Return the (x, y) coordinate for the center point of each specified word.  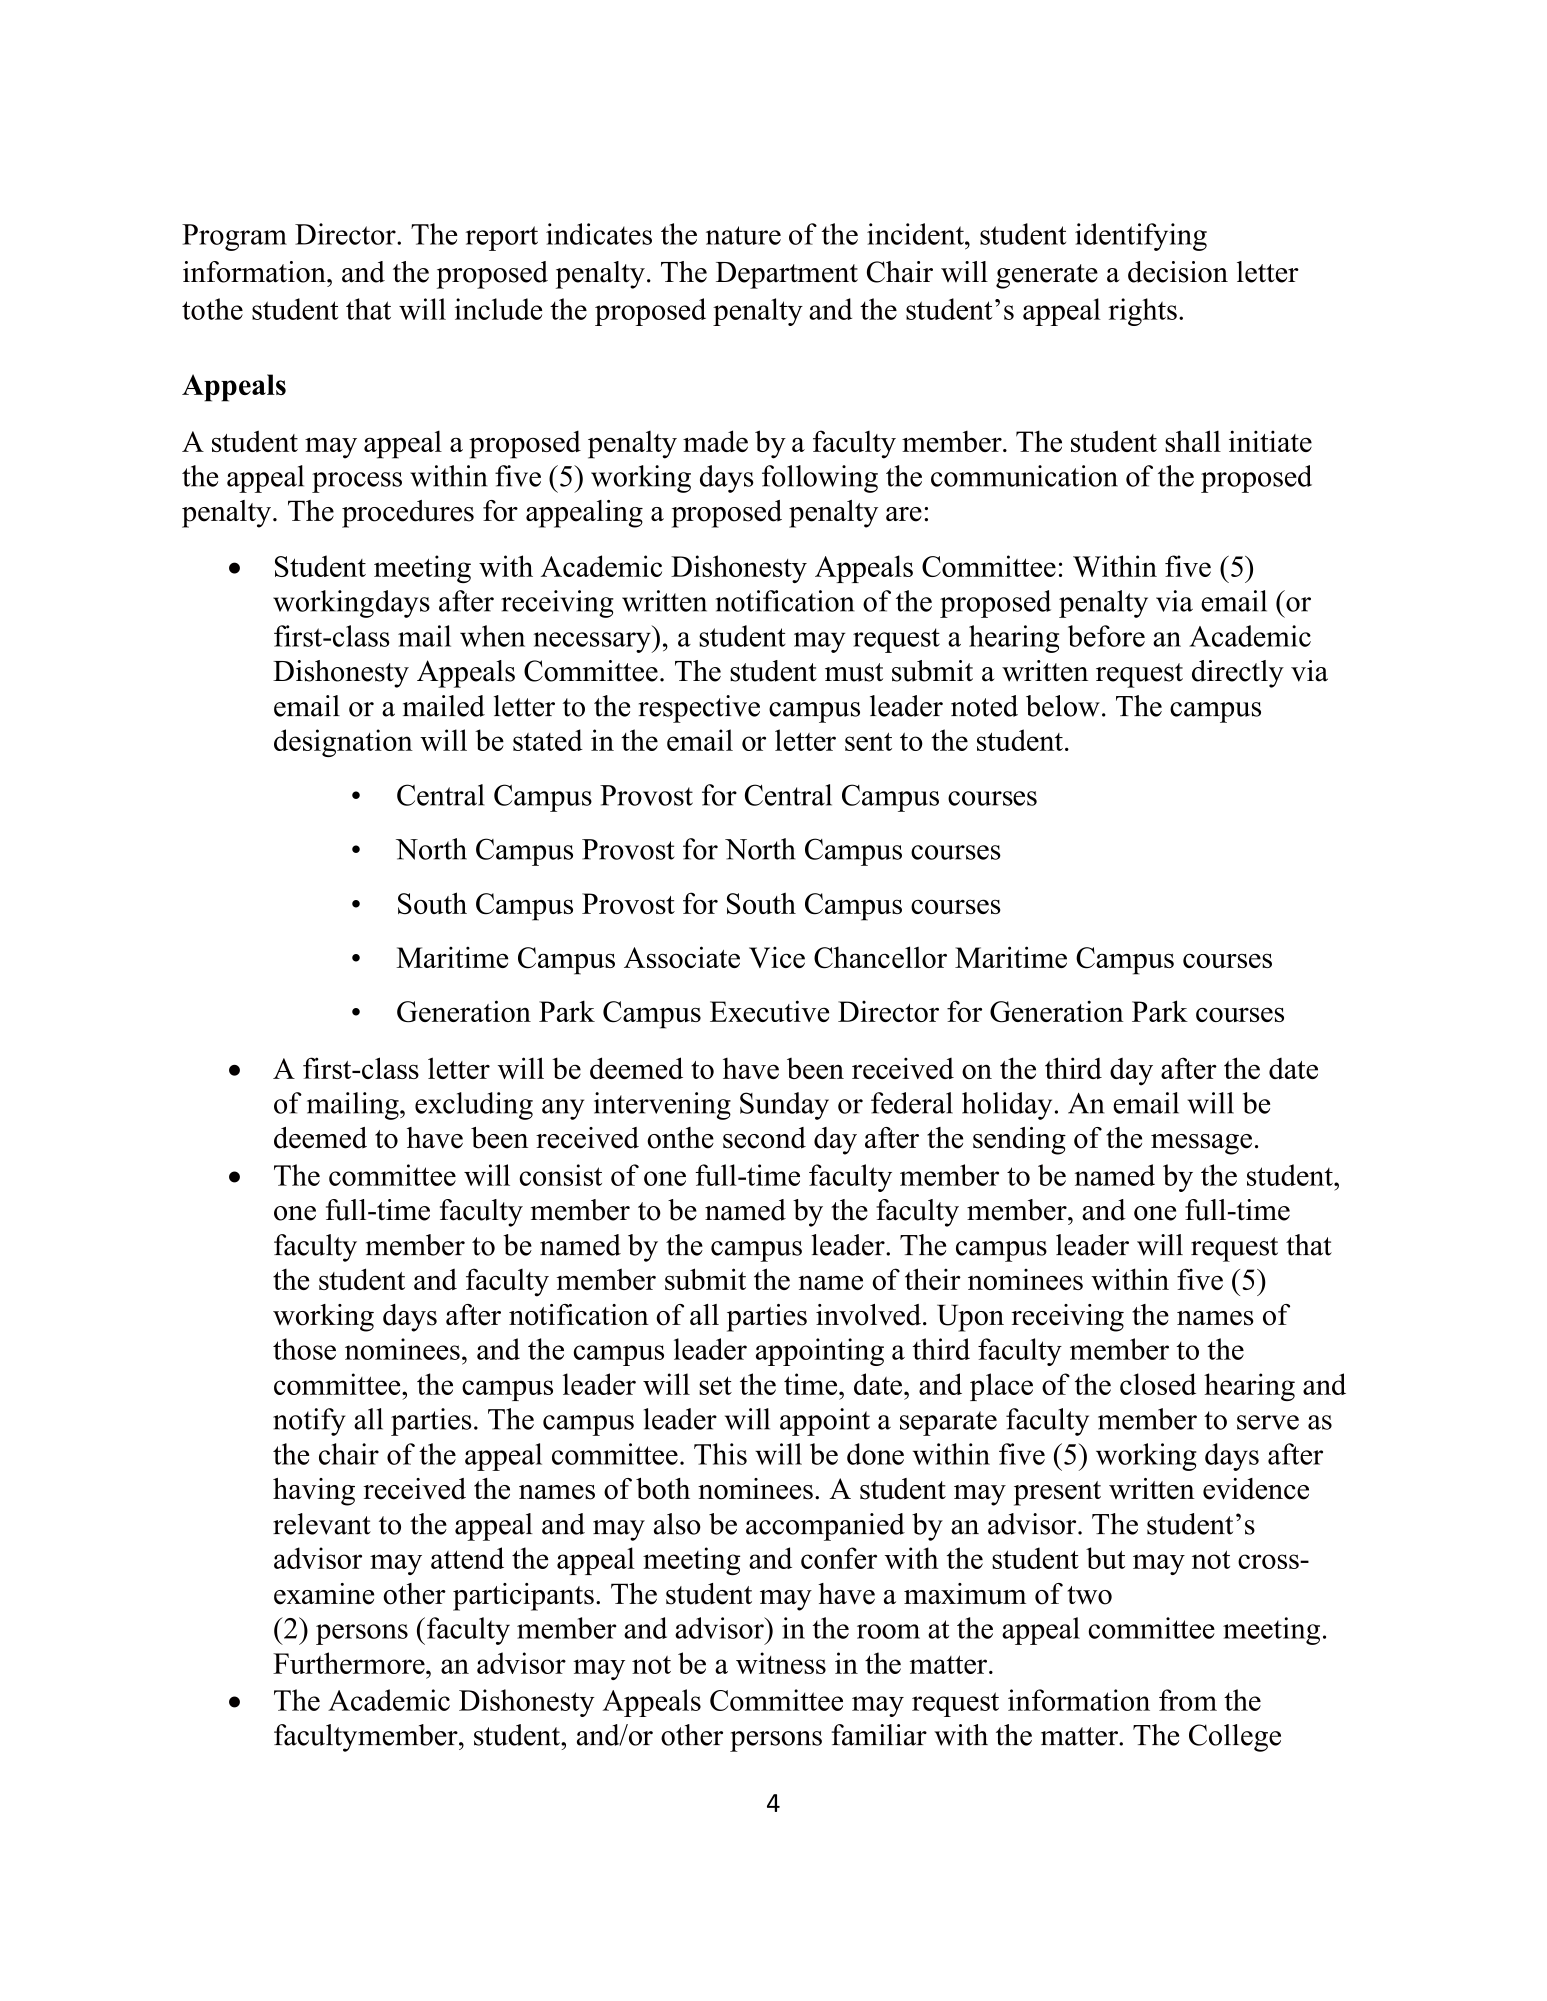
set (715, 1385)
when (492, 636)
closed (1158, 1384)
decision (1178, 272)
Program (234, 237)
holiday (1007, 1106)
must (854, 672)
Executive (769, 1011)
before (1106, 636)
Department (787, 275)
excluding (474, 1106)
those (304, 1349)
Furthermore (350, 1663)
